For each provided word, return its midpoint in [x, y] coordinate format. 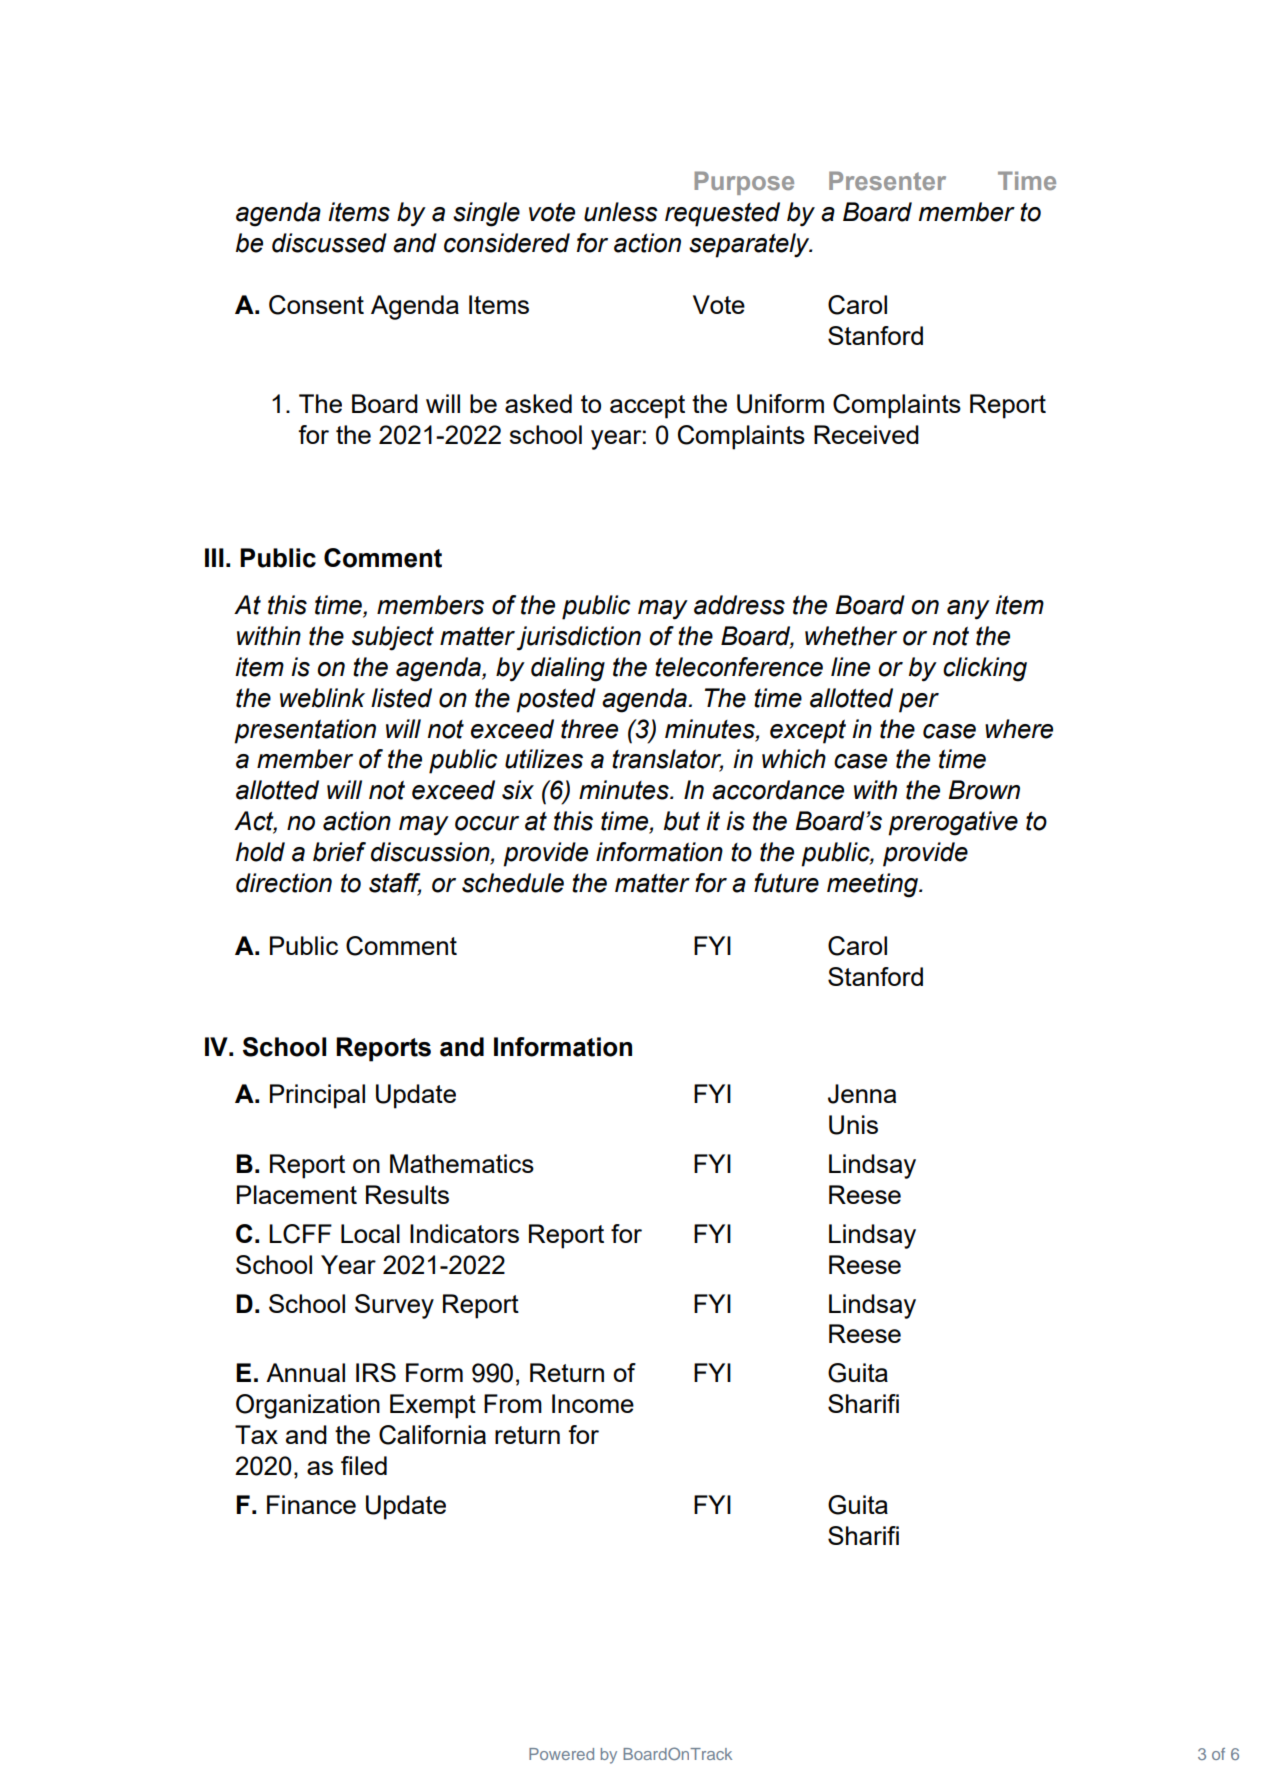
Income [593, 1403]
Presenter [887, 180]
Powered [561, 1754]
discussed [329, 243]
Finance [311, 1504]
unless [621, 212]
